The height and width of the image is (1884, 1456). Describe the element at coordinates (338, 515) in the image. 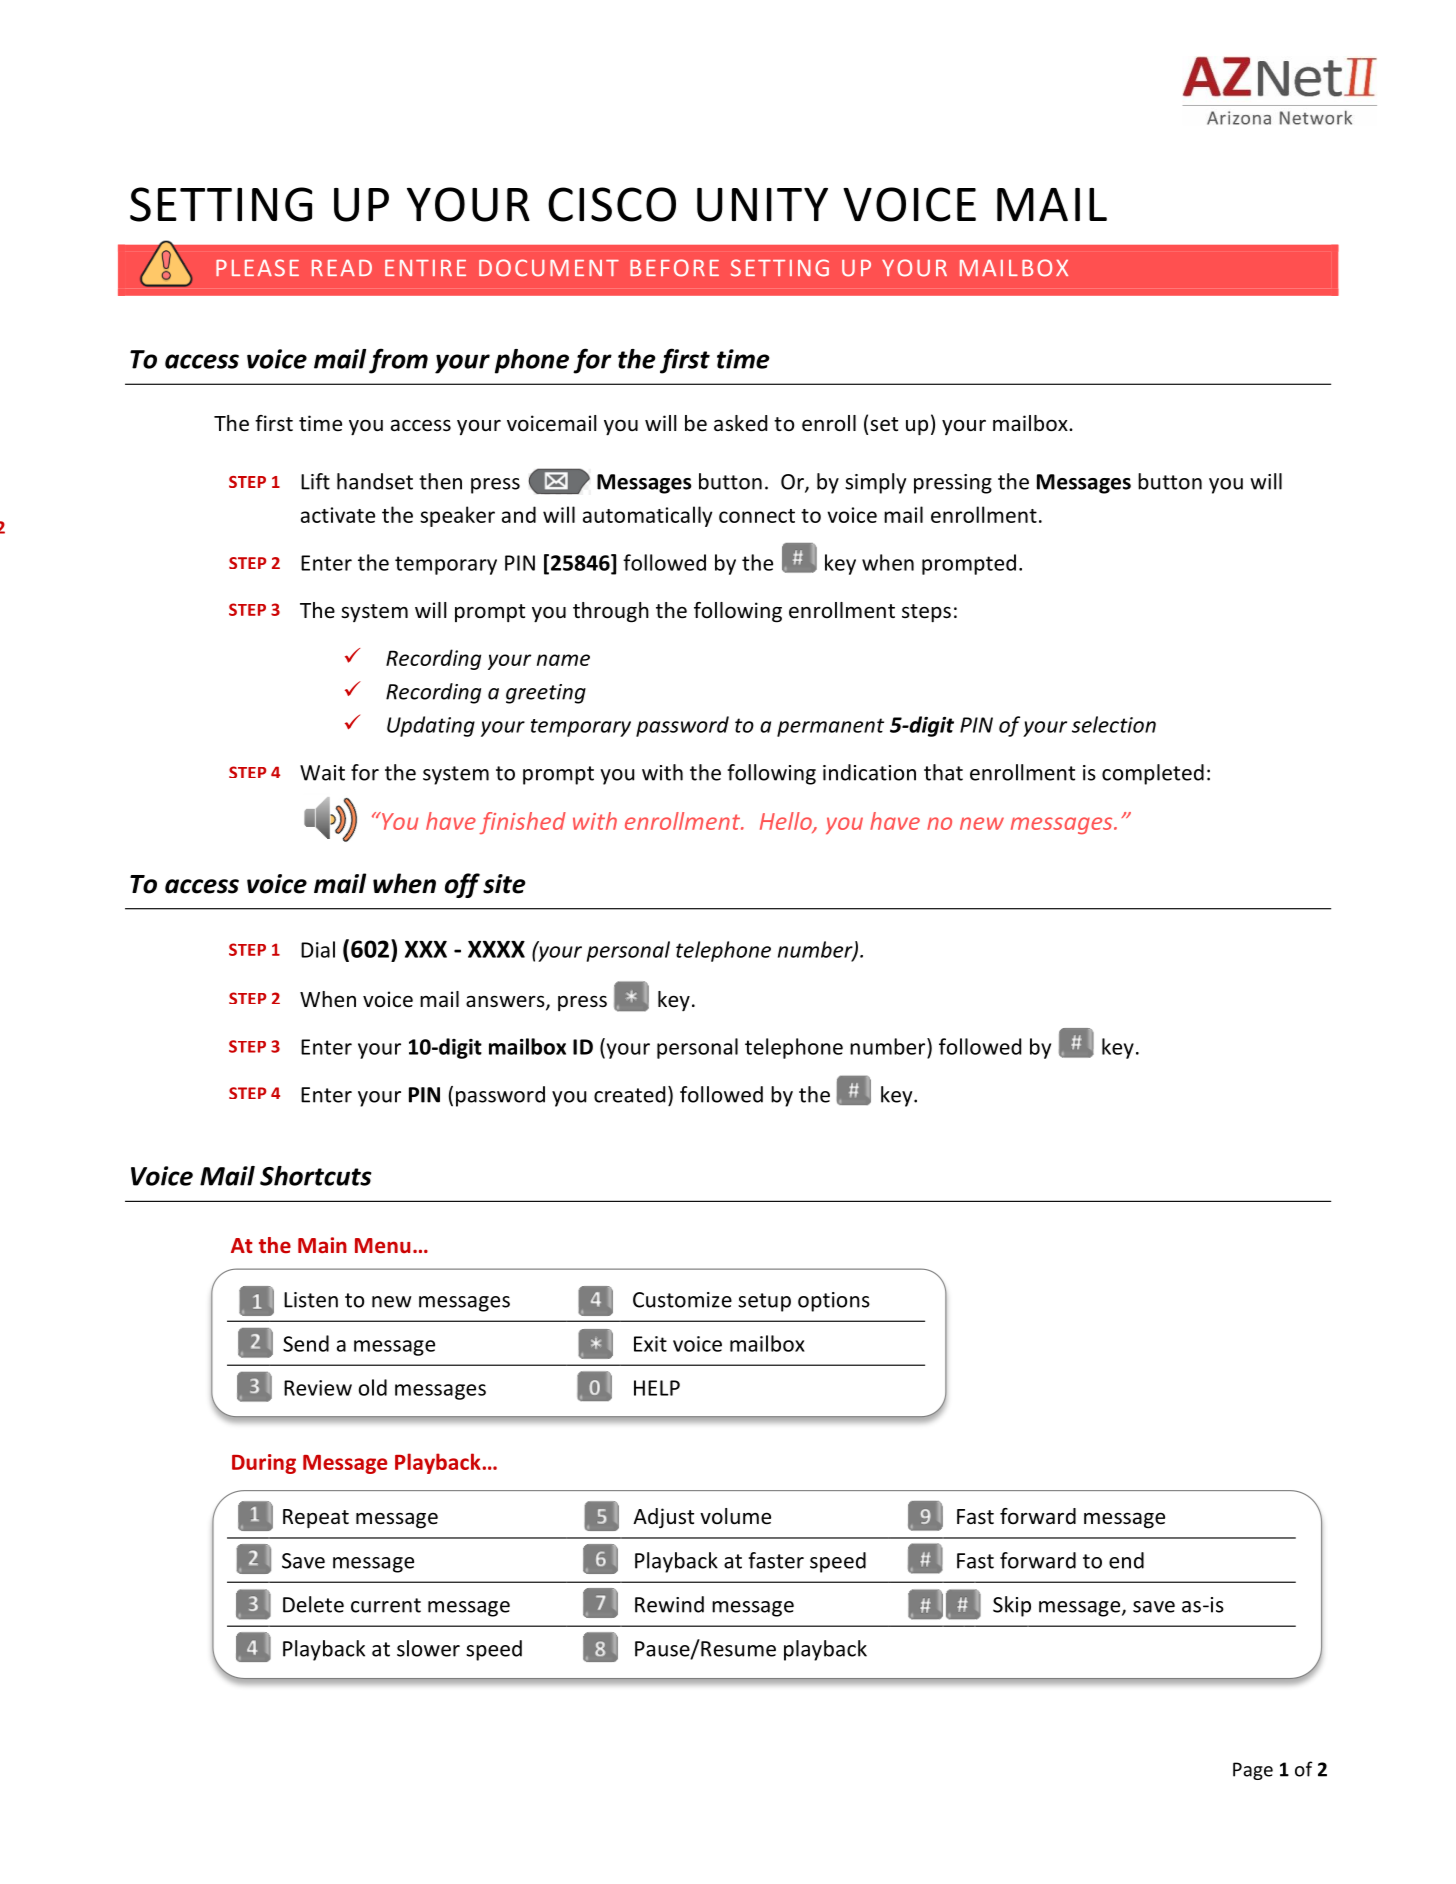

I see `activate` at that location.
